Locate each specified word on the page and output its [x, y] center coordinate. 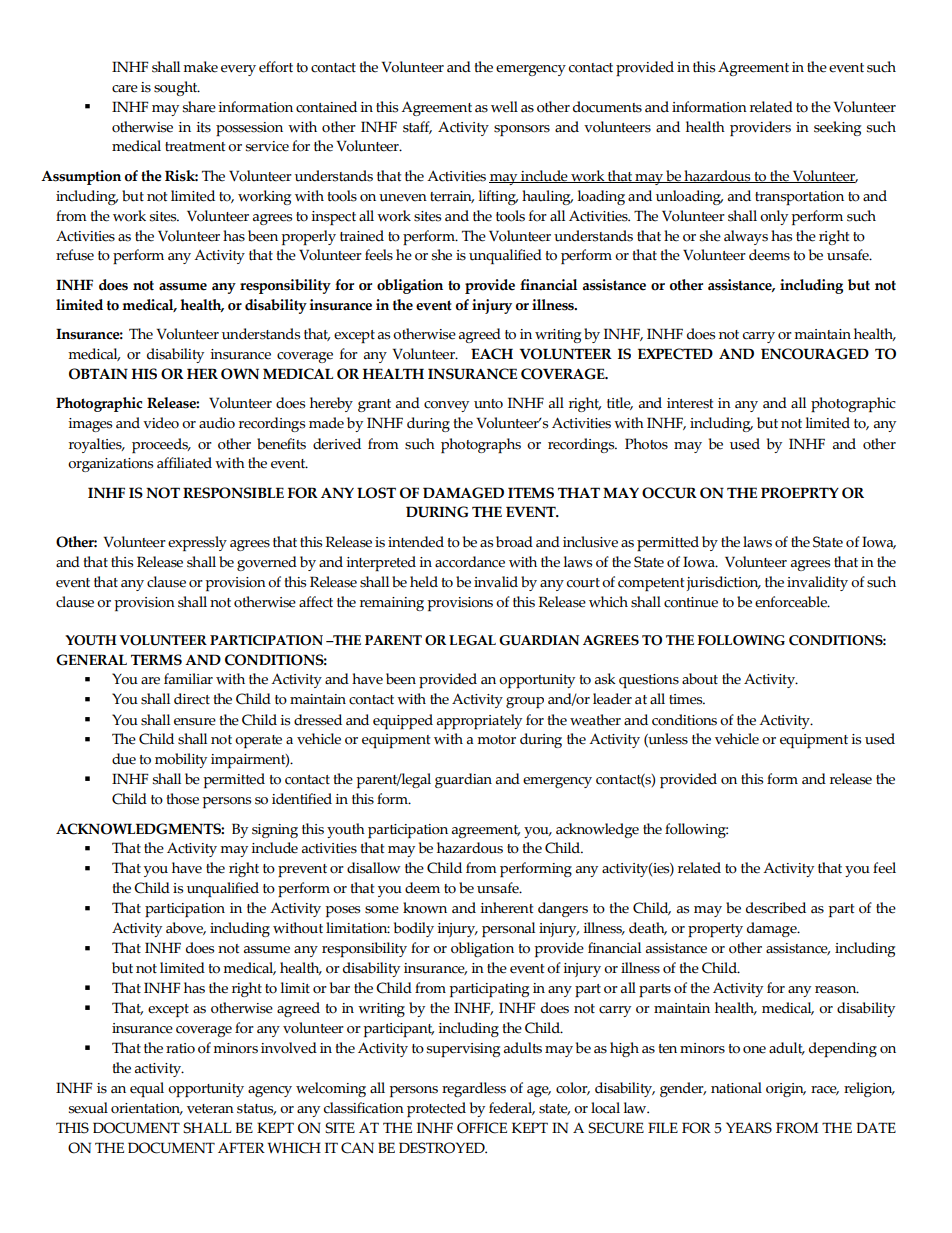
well [504, 107]
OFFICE [482, 1128]
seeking [837, 128]
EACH [492, 354]
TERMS [156, 660]
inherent [506, 908]
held [424, 582]
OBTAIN [98, 374]
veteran [210, 1109]
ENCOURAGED [815, 354]
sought [177, 88]
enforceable [792, 602]
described [776, 908]
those [183, 799]
